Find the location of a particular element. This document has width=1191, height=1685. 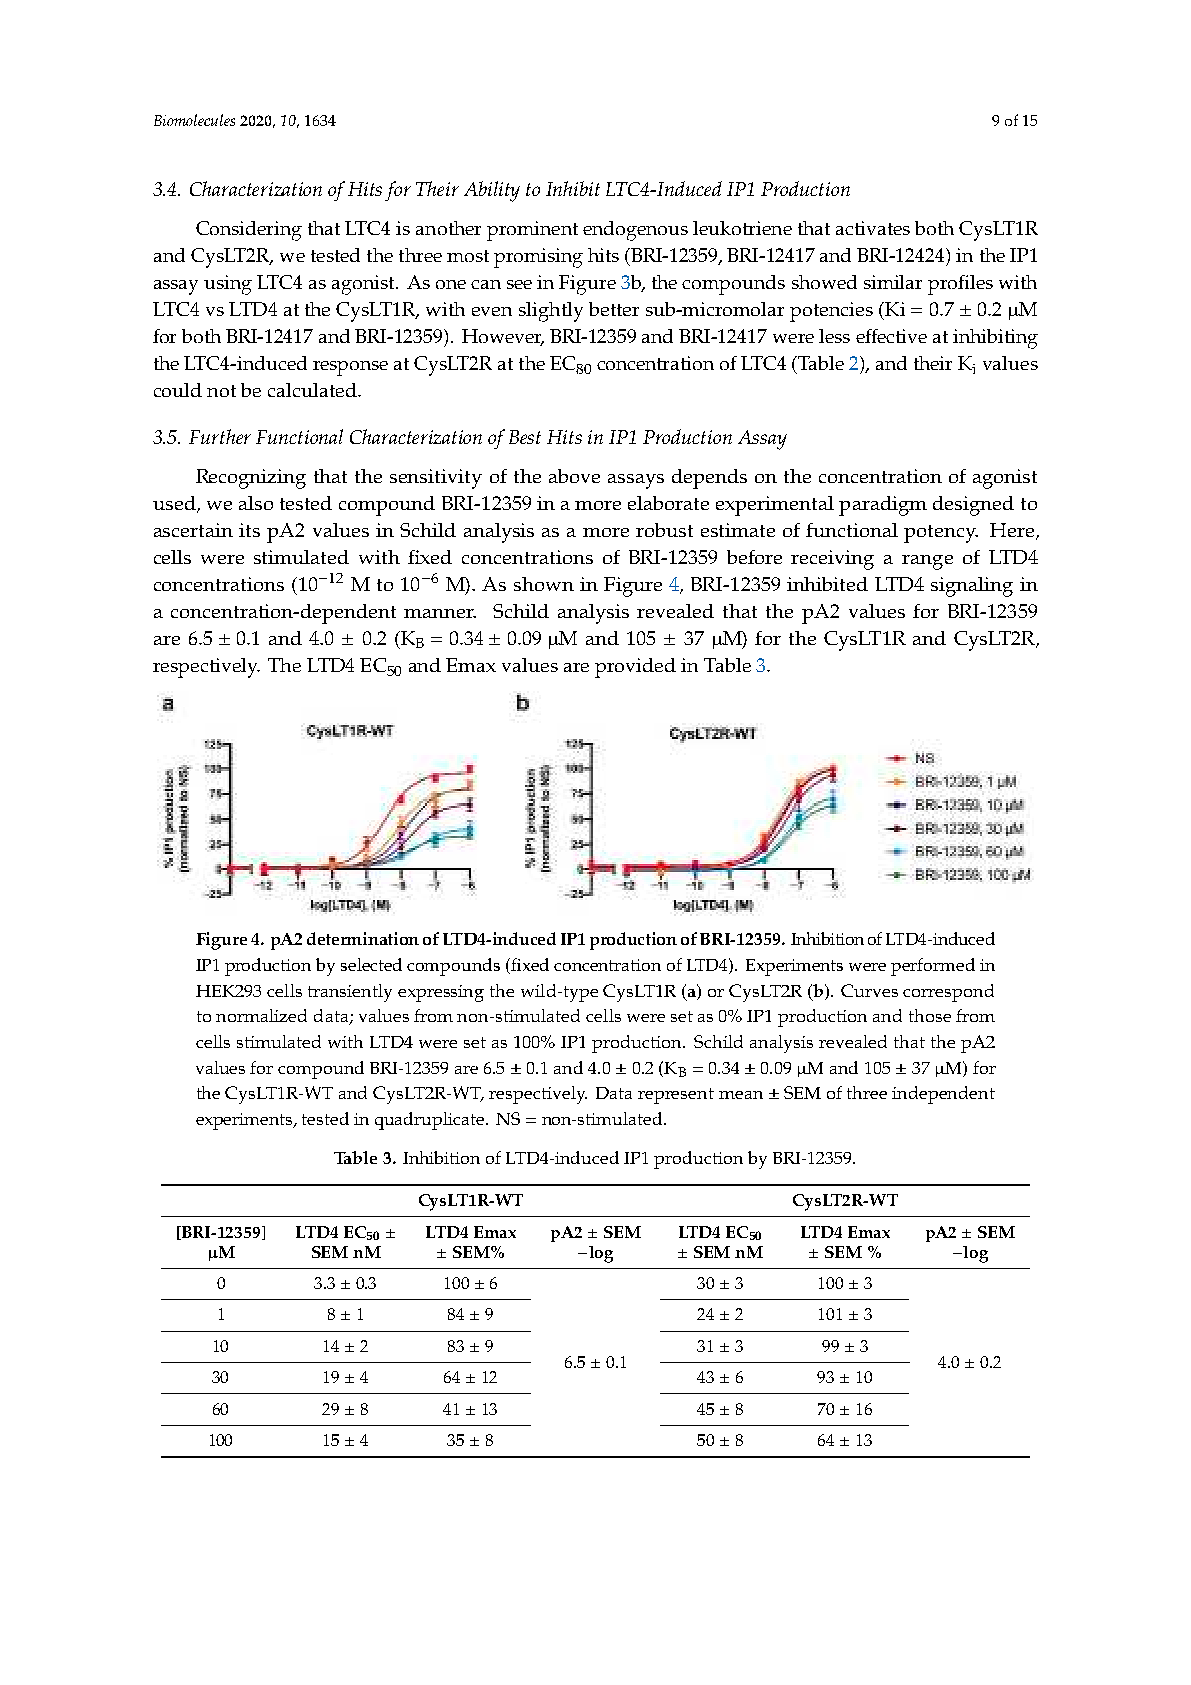

those is located at coordinates (930, 1015).
